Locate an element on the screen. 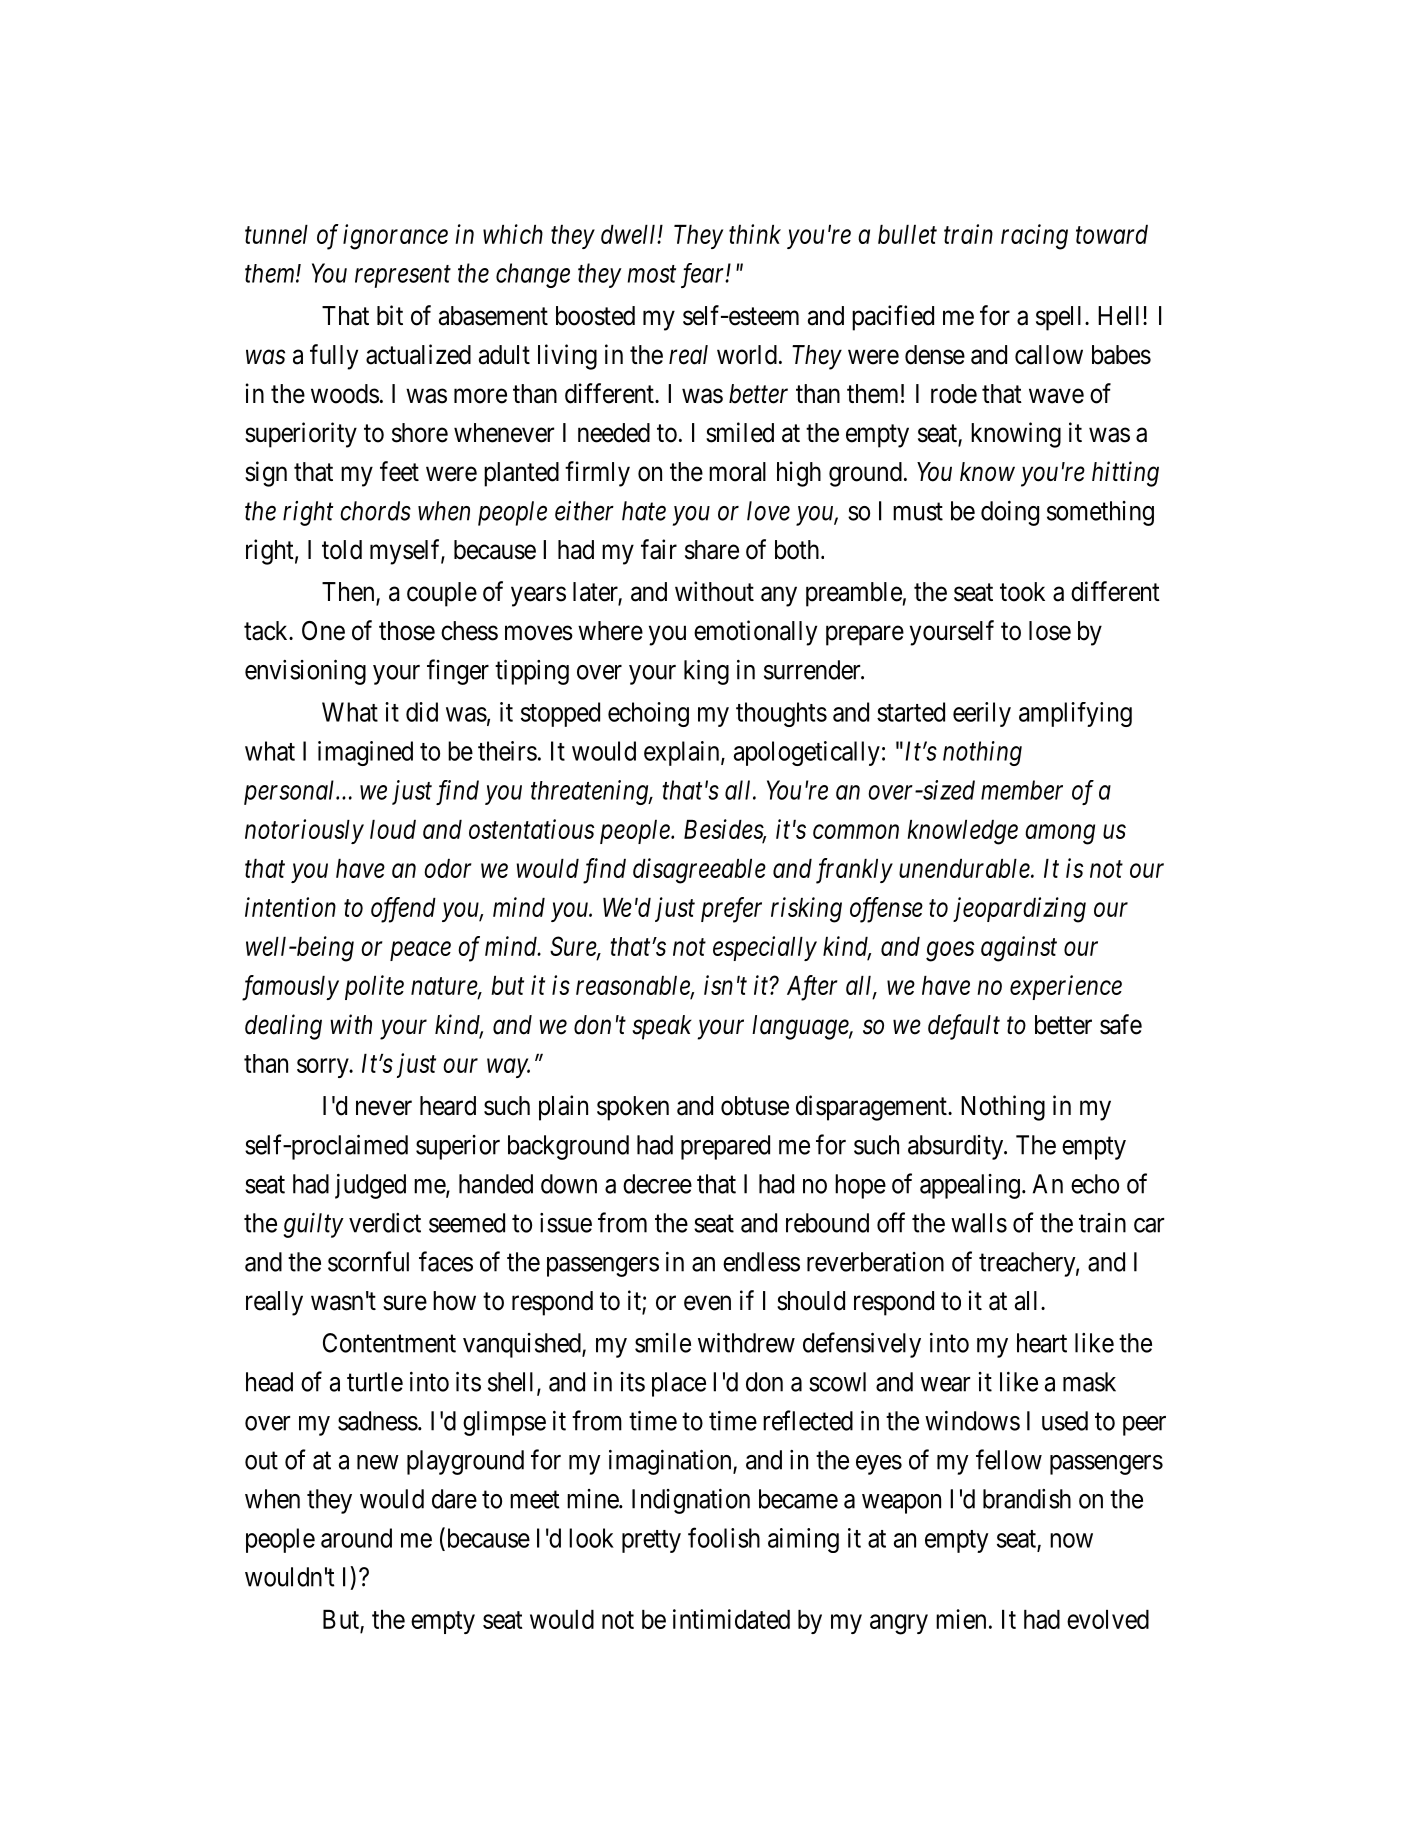 Image resolution: width=1413 pixels, height=1828 pixels. racing is located at coordinates (1034, 237).
